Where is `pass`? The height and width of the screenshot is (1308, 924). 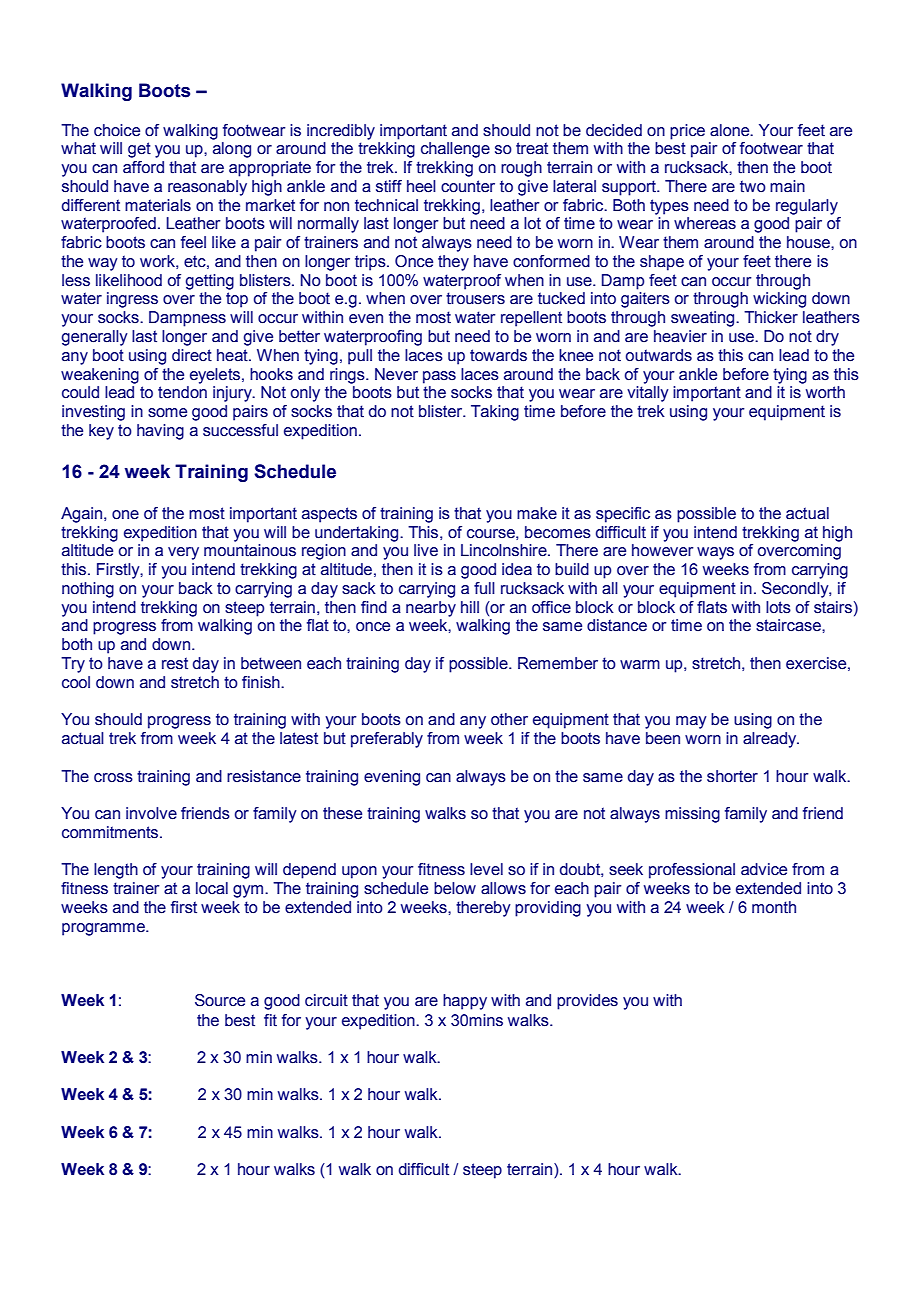
pass is located at coordinates (439, 377).
